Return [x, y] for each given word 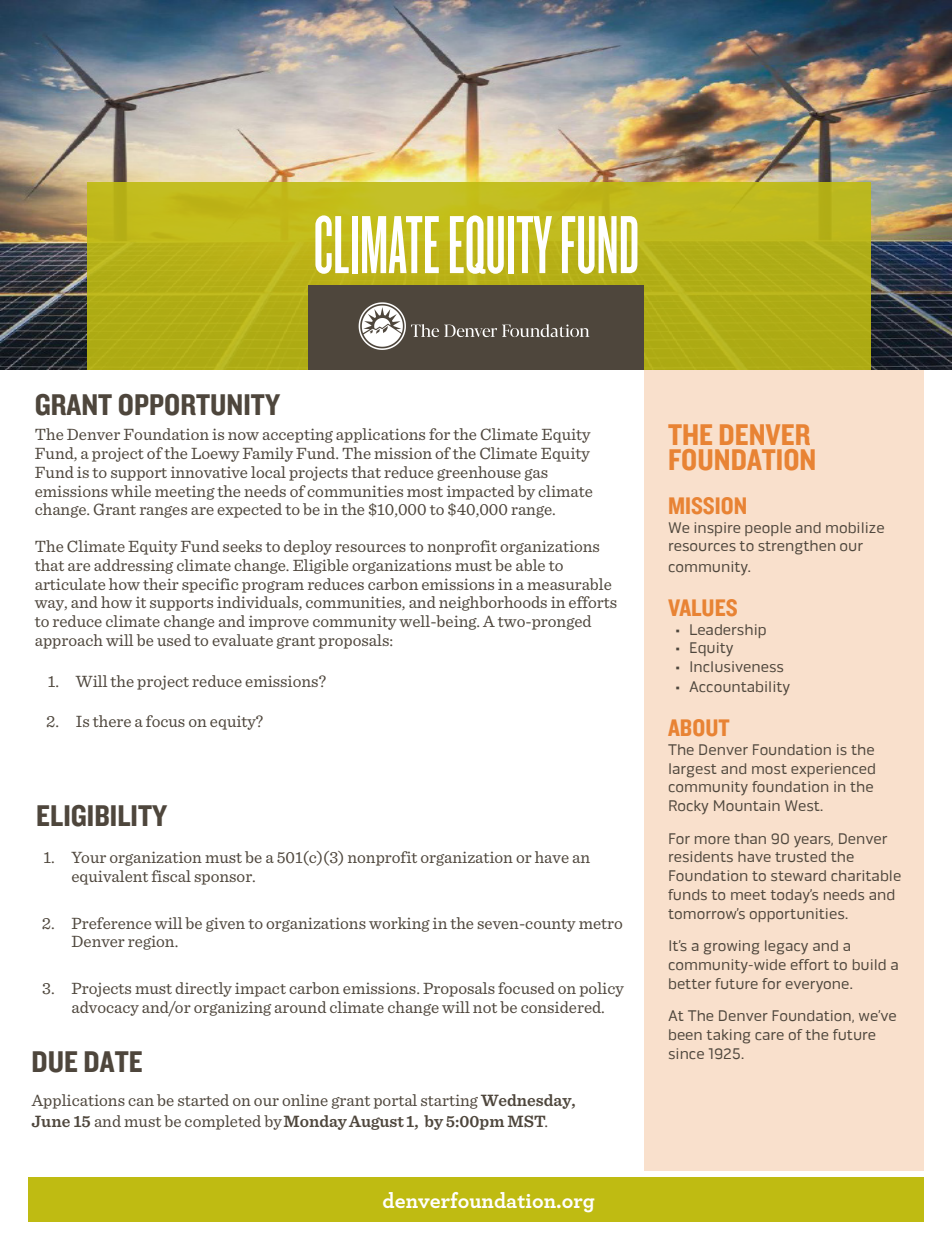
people [768, 529]
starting [449, 1101]
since [686, 1053]
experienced [833, 770]
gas [536, 475]
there [112, 721]
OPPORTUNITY [199, 405]
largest [693, 770]
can [141, 1102]
